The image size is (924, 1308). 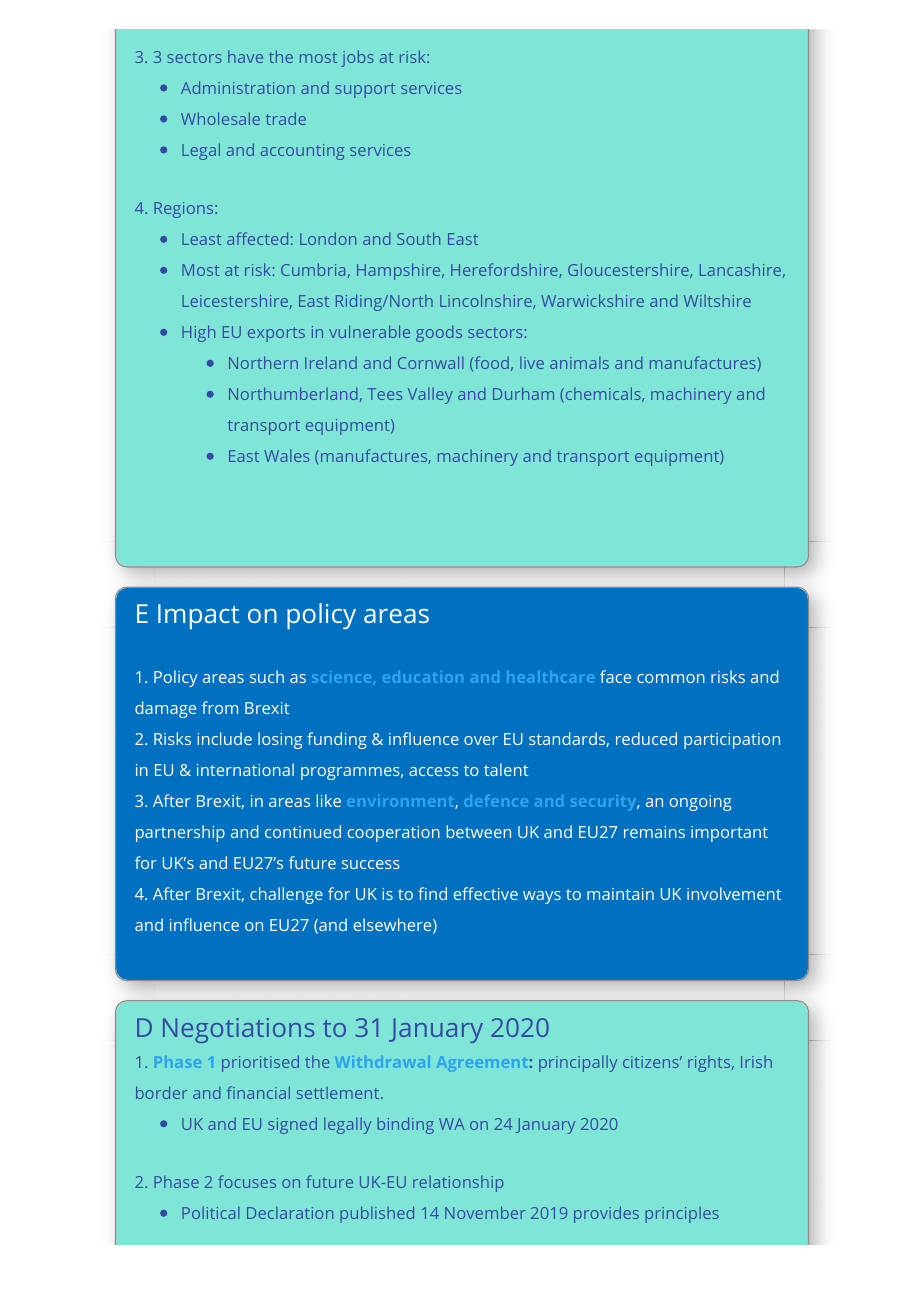 I want to click on Gloucestershire, so click(x=629, y=270).
